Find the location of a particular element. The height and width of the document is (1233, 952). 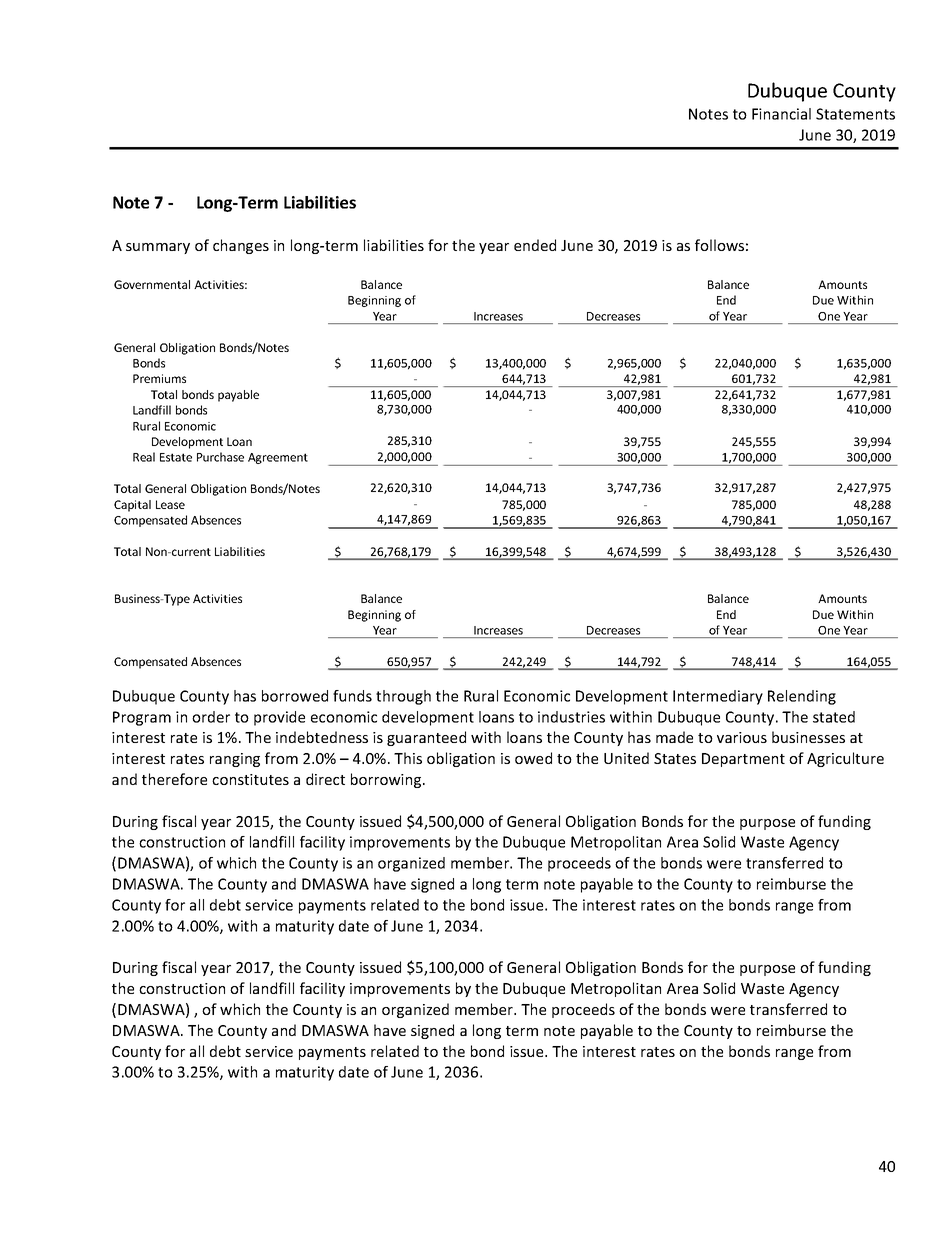

Agreement is located at coordinates (278, 458).
